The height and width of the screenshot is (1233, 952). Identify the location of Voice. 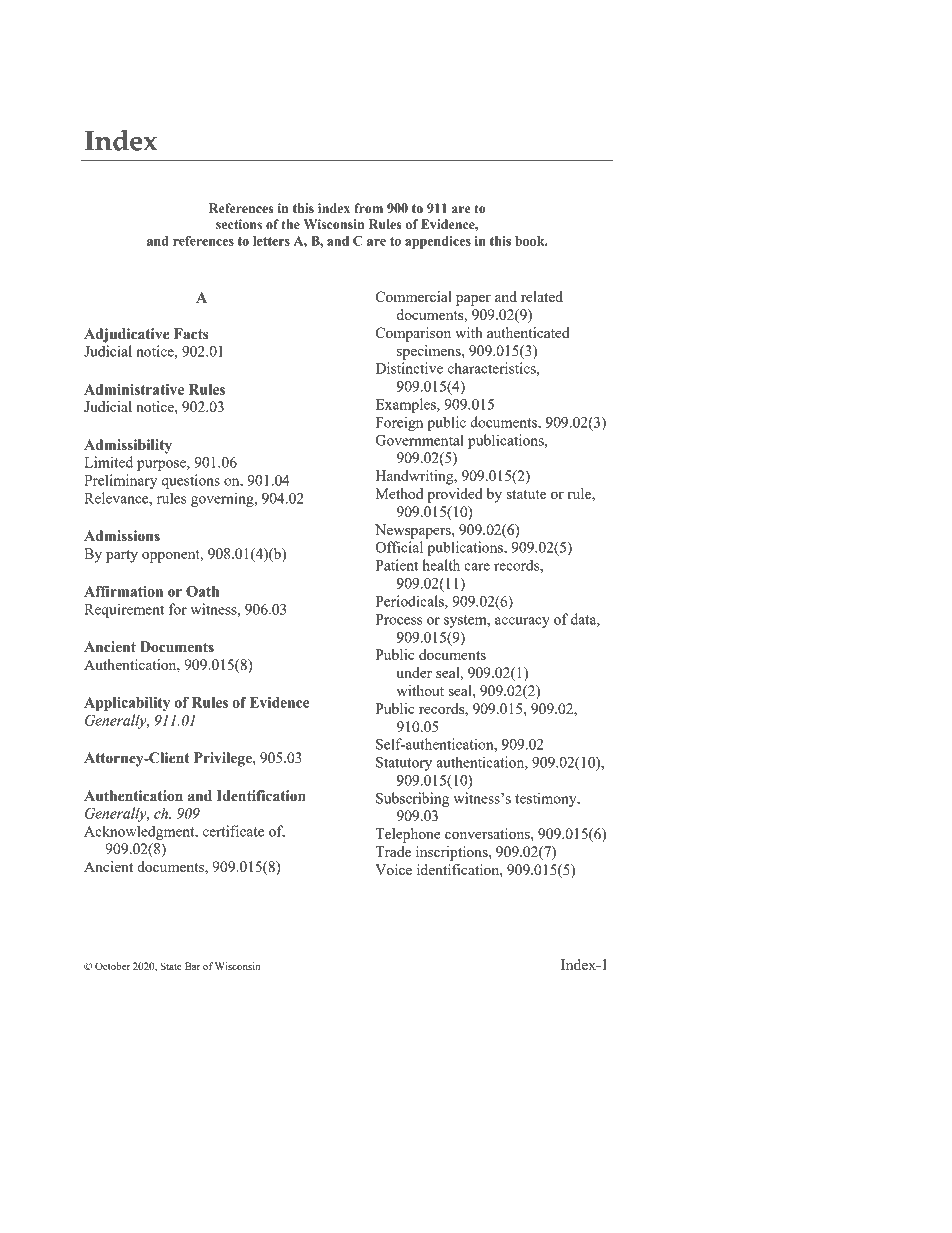
(393, 869).
